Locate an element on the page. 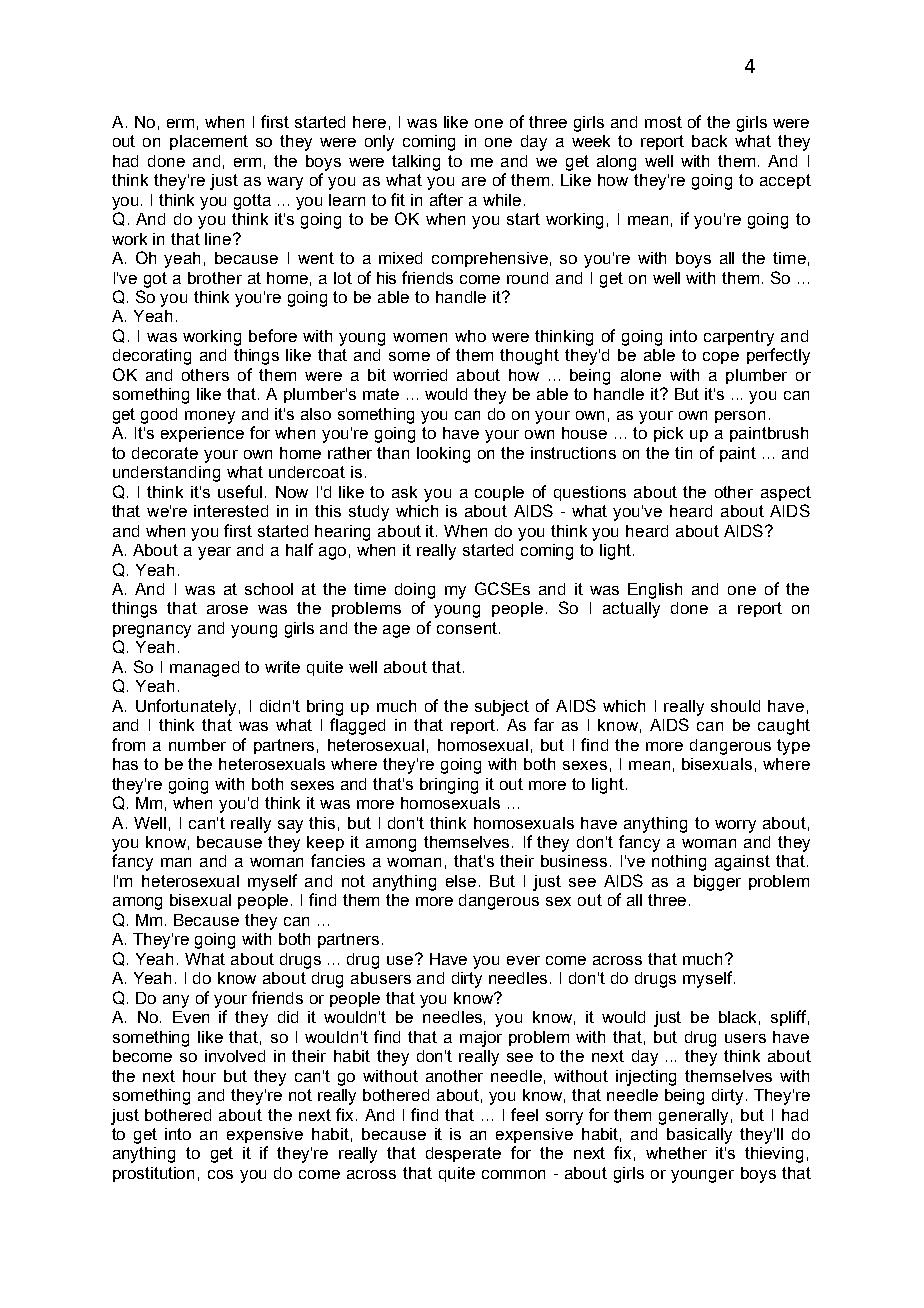  placement is located at coordinates (209, 142).
